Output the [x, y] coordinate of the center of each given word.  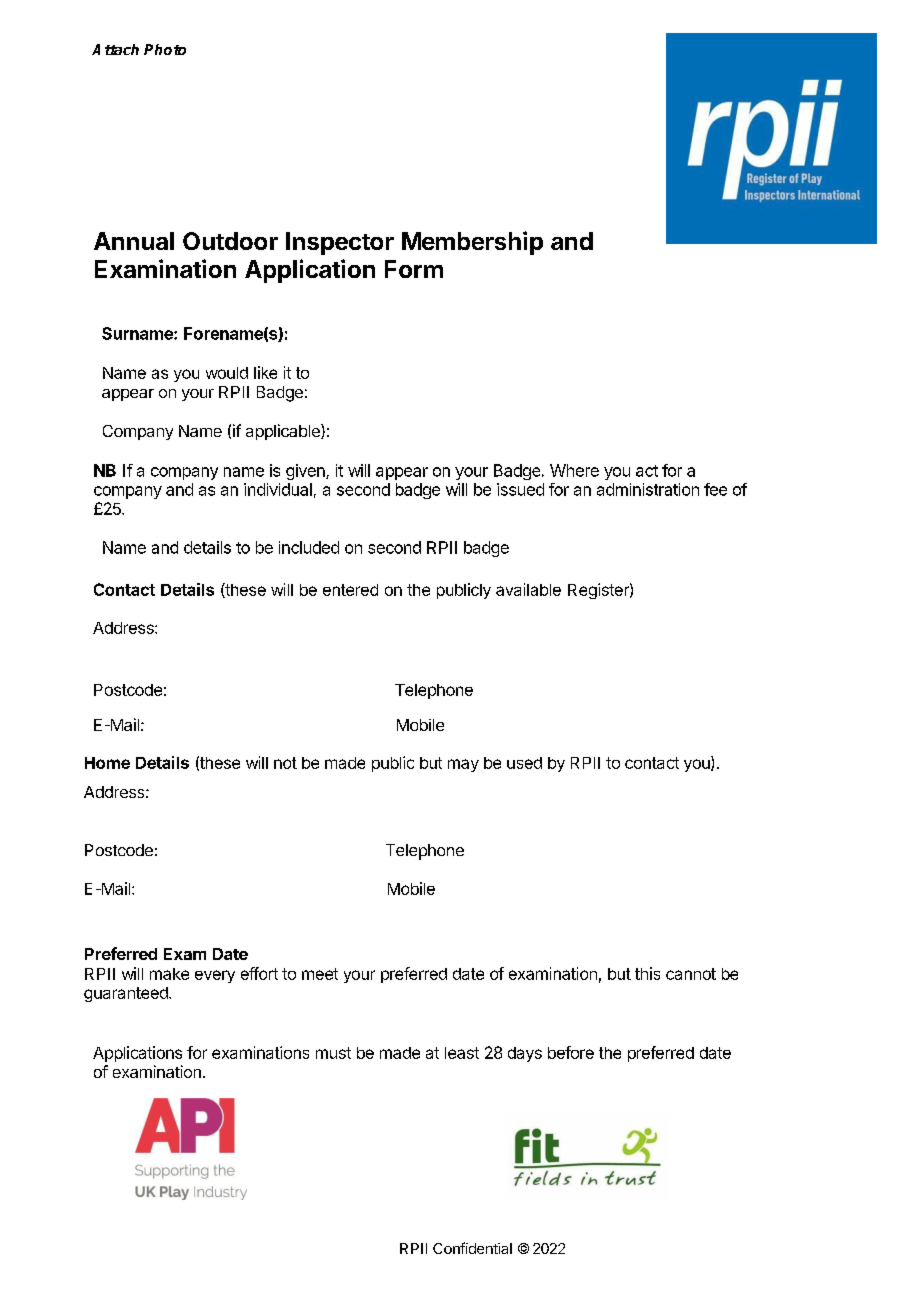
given [306, 472]
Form [414, 269]
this [647, 973]
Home [107, 763]
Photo [165, 49]
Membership [472, 243]
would [227, 373]
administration [648, 489]
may [463, 765]
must [333, 1053]
